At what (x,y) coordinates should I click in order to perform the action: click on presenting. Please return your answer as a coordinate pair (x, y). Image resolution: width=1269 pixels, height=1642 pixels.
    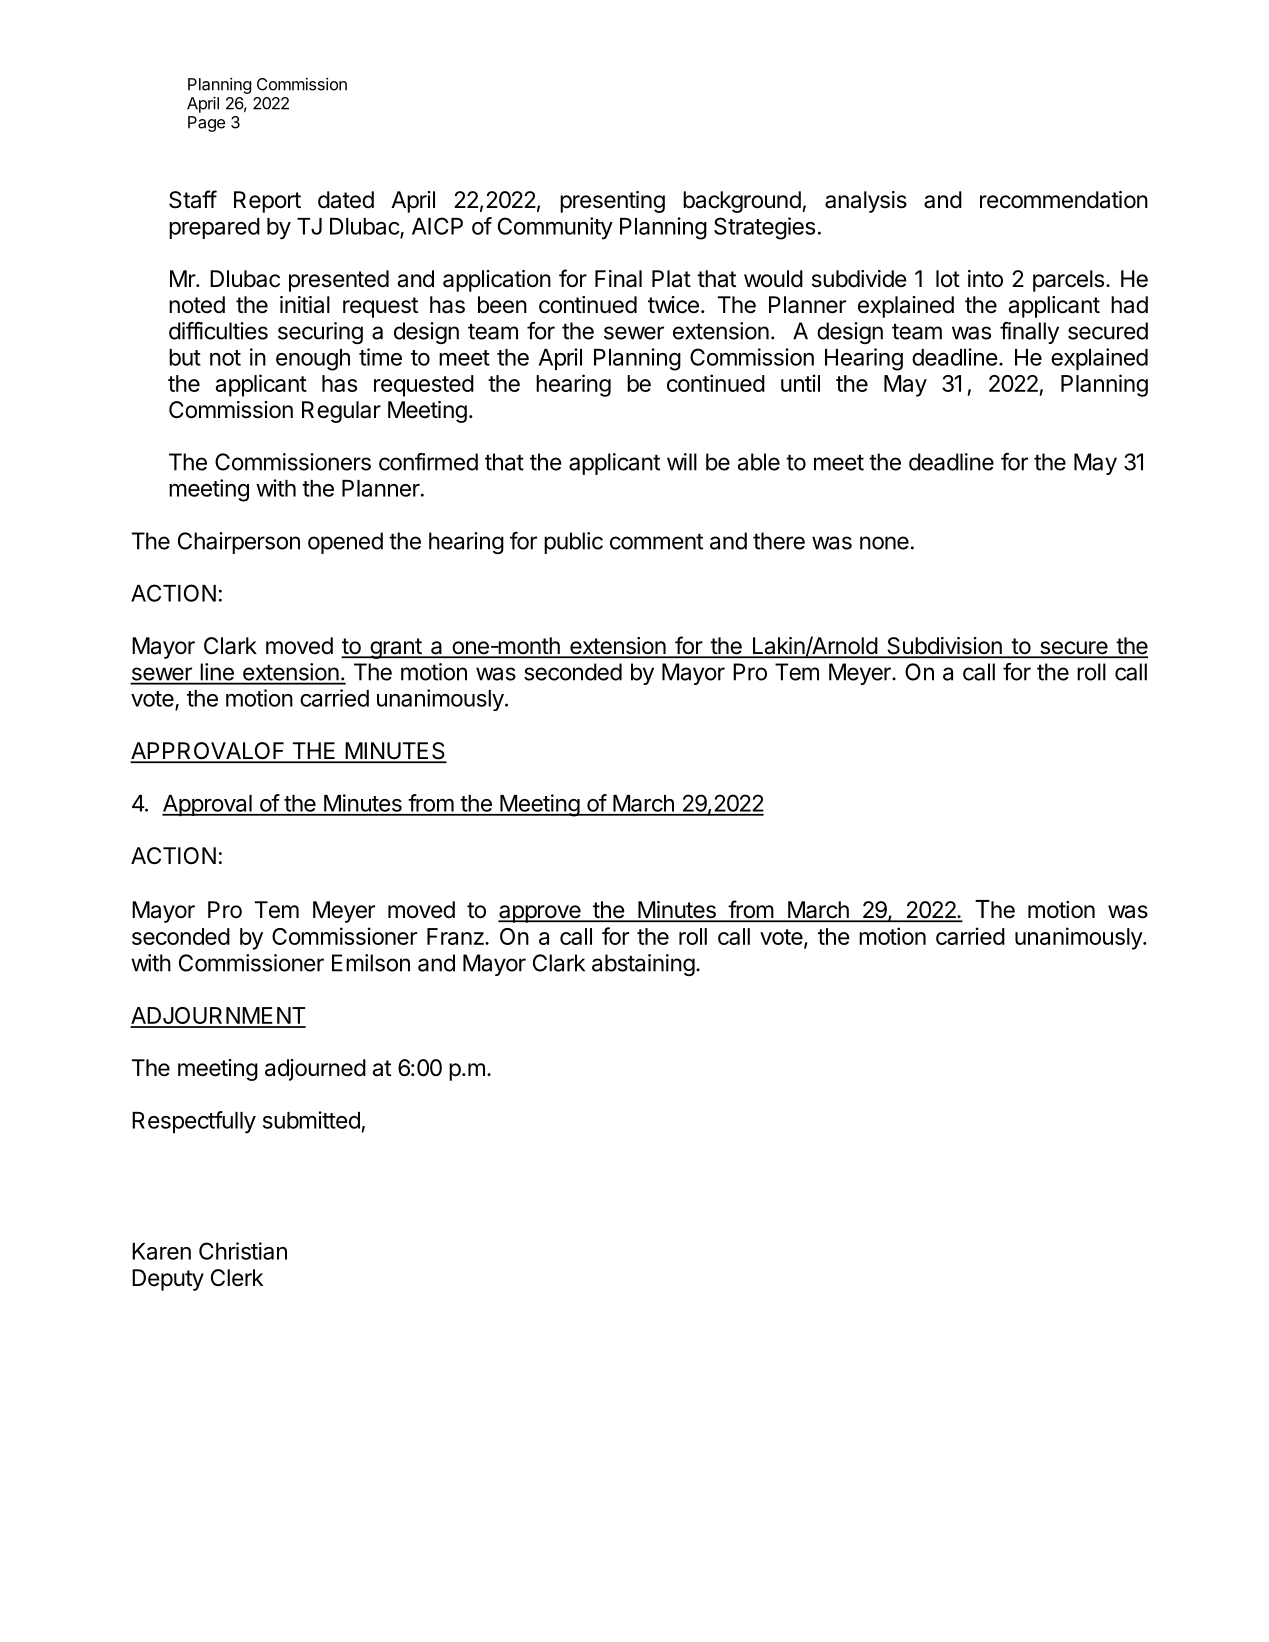
    Looking at the image, I should click on (612, 202).
